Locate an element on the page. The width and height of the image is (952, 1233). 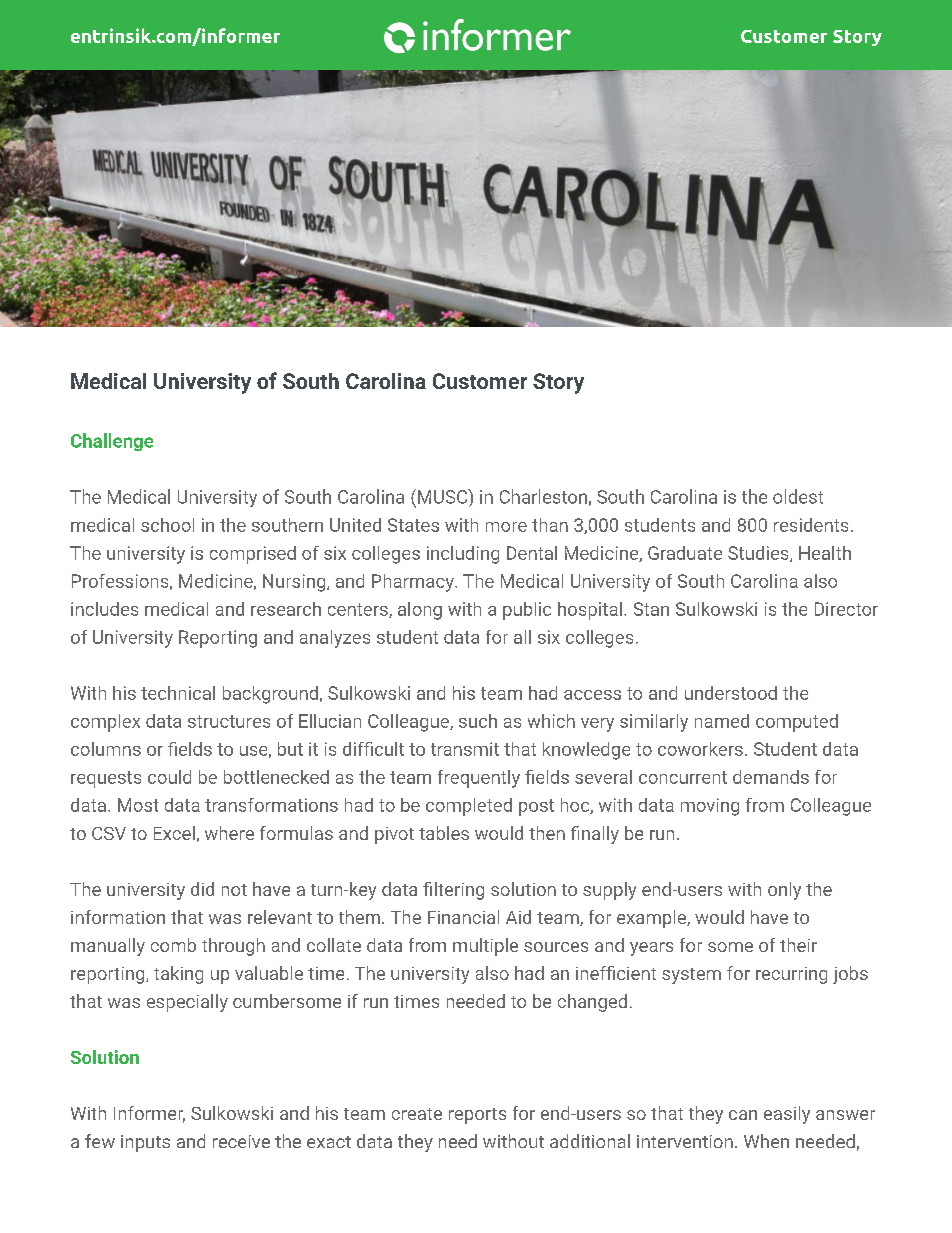
oldest is located at coordinates (798, 496).
